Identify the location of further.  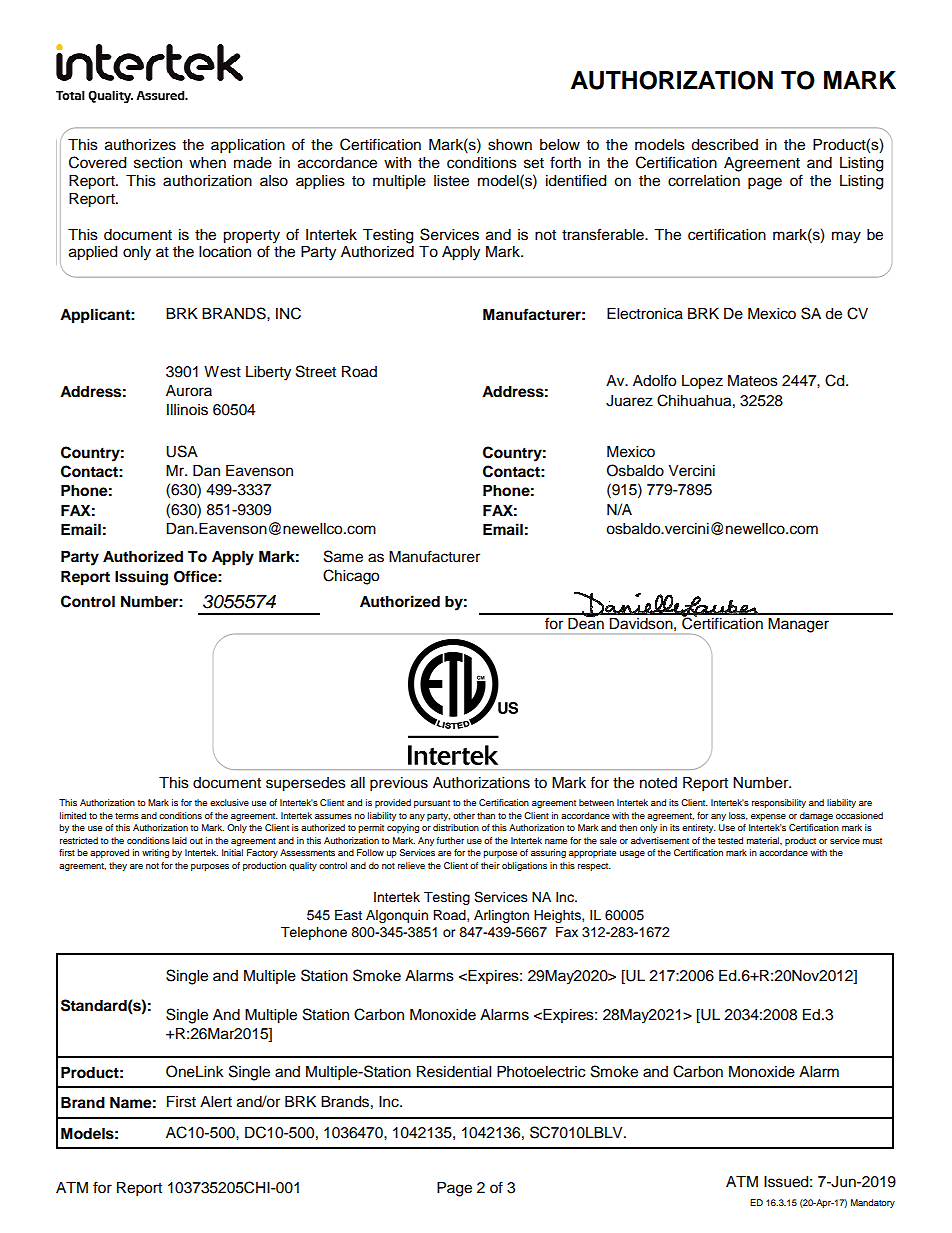
(450, 840).
